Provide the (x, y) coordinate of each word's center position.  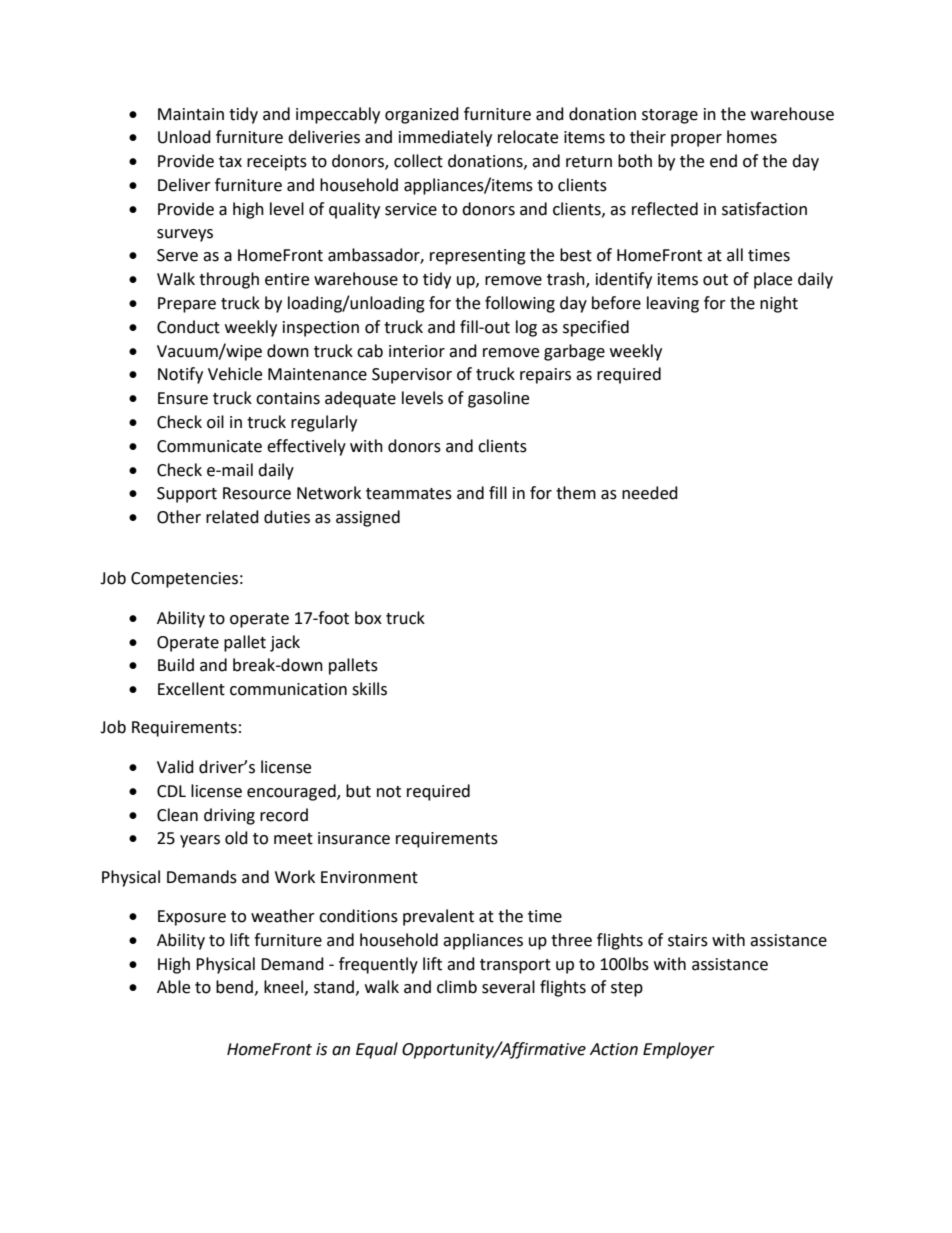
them (576, 493)
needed (650, 493)
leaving (673, 304)
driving (229, 816)
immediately (445, 138)
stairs (688, 940)
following (520, 304)
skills (369, 689)
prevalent (438, 917)
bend (234, 987)
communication (288, 689)
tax (230, 162)
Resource (257, 493)
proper (696, 140)
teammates (409, 494)
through (229, 280)
